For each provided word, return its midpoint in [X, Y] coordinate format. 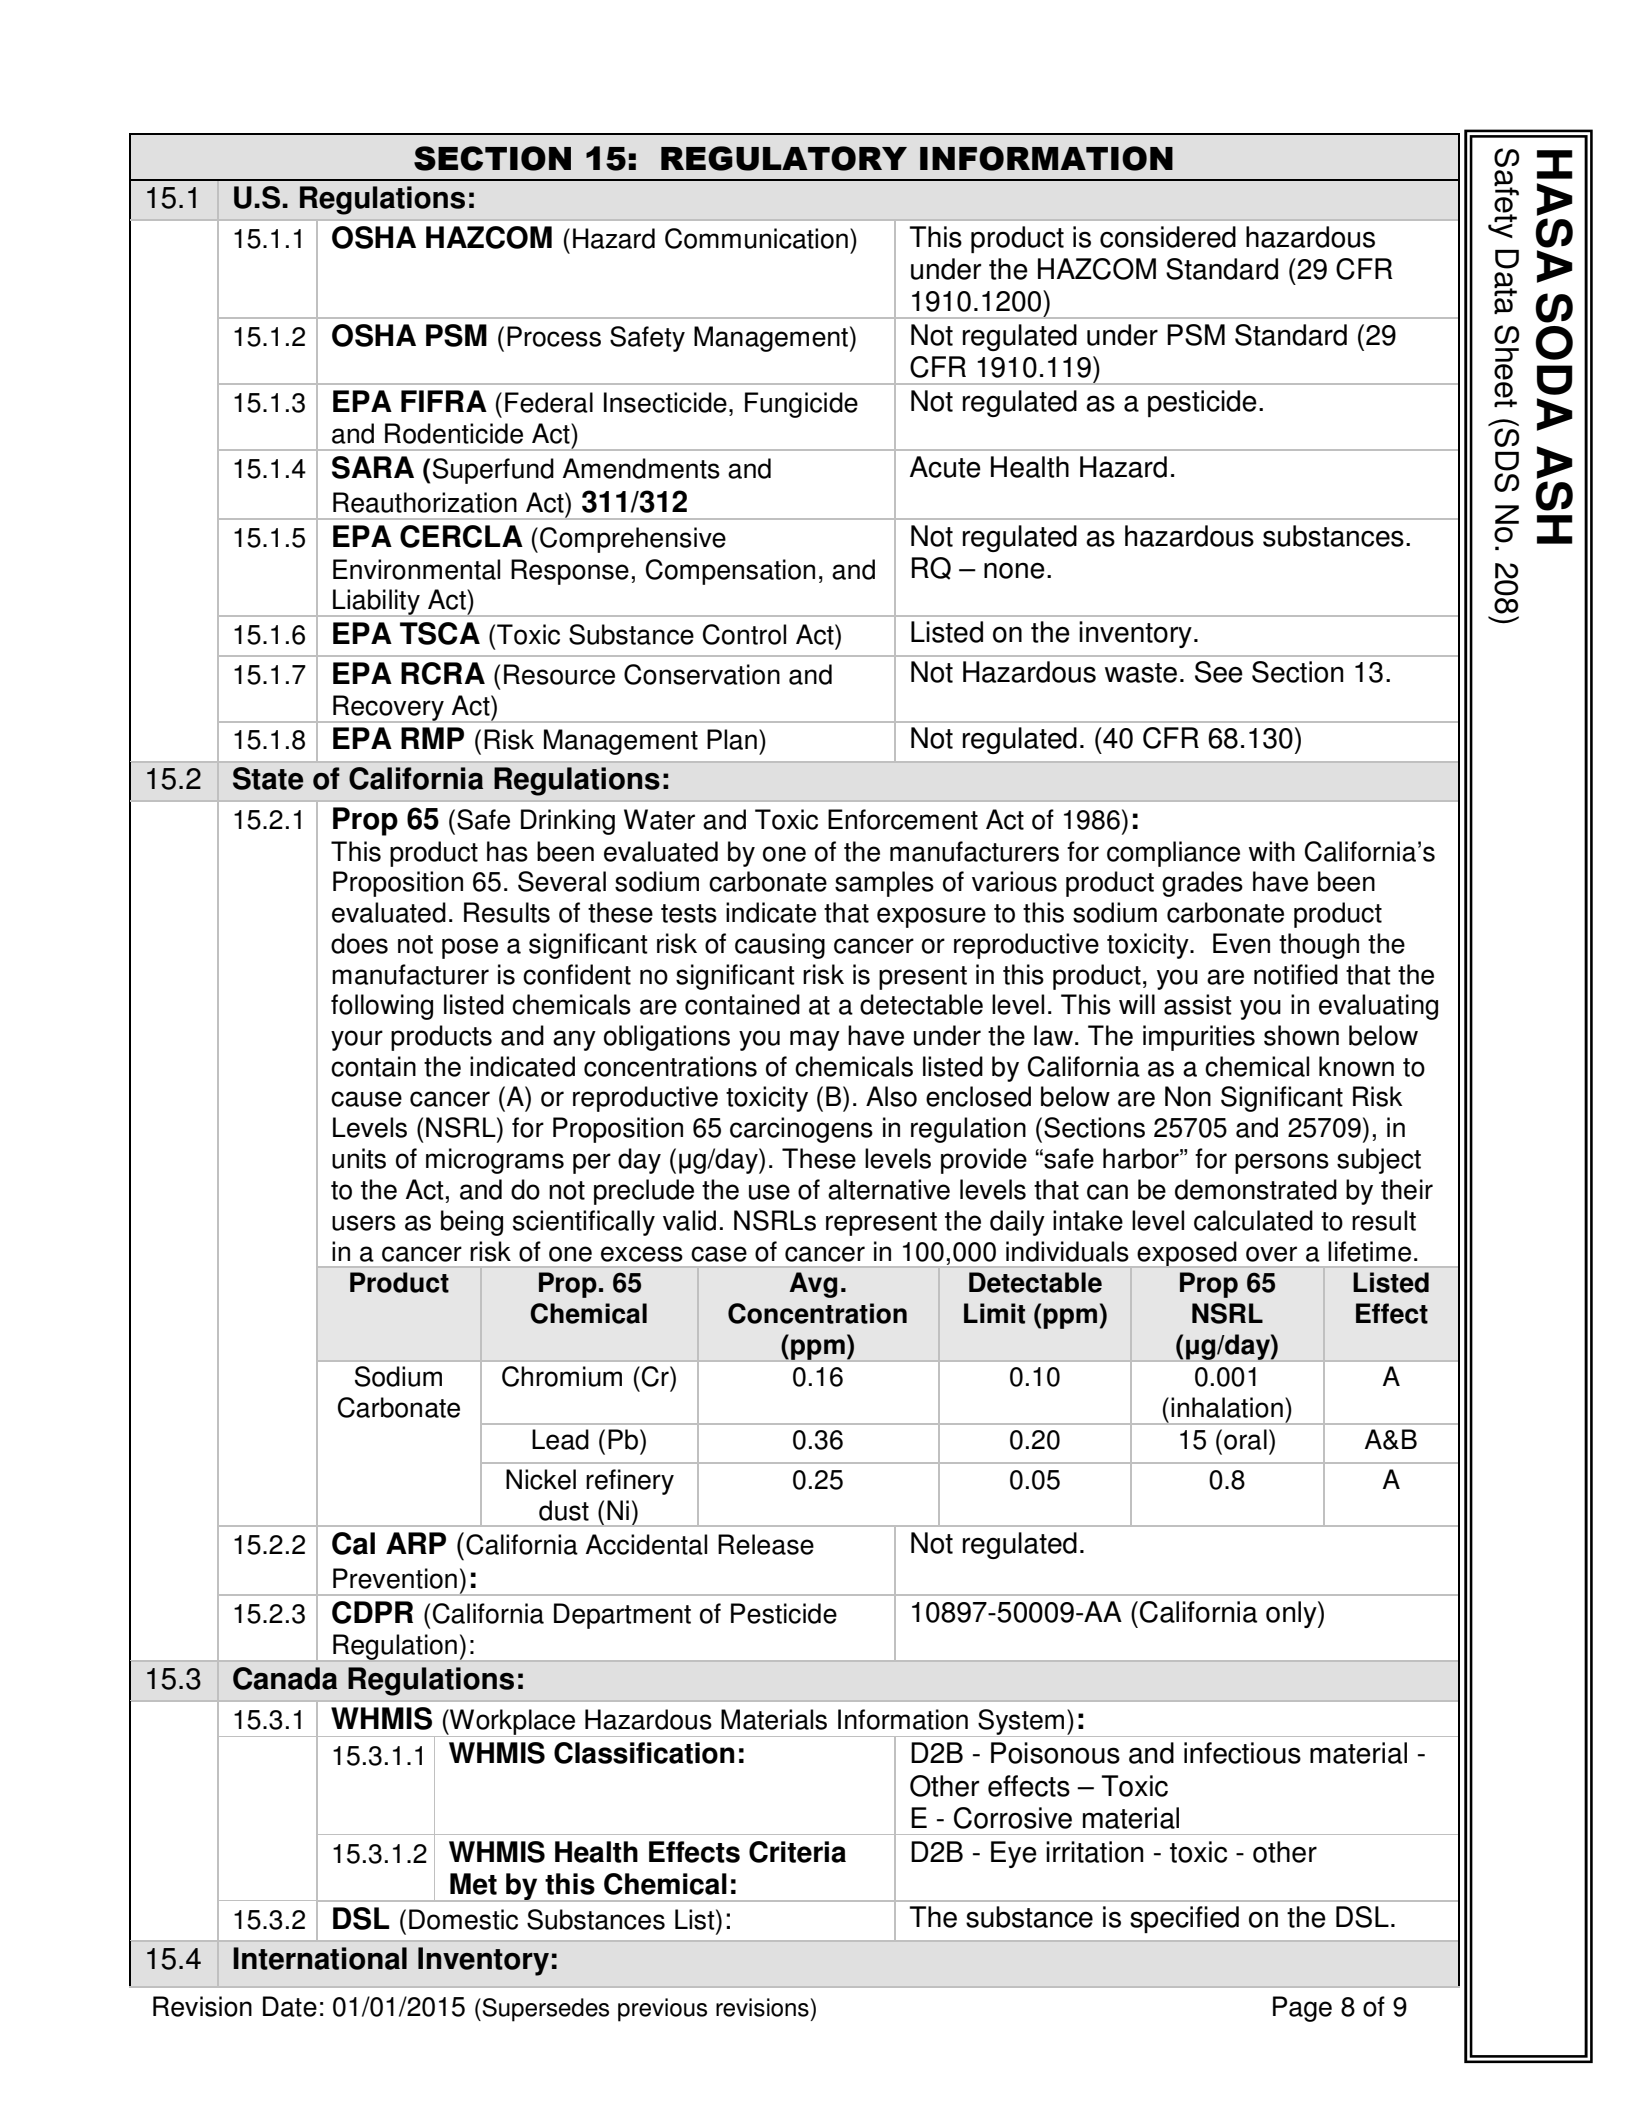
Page [1302, 2009]
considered [1168, 237]
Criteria [797, 1852]
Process [554, 336]
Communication [756, 238]
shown [1301, 1035]
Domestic [463, 1919]
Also [891, 1096]
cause [366, 1099]
